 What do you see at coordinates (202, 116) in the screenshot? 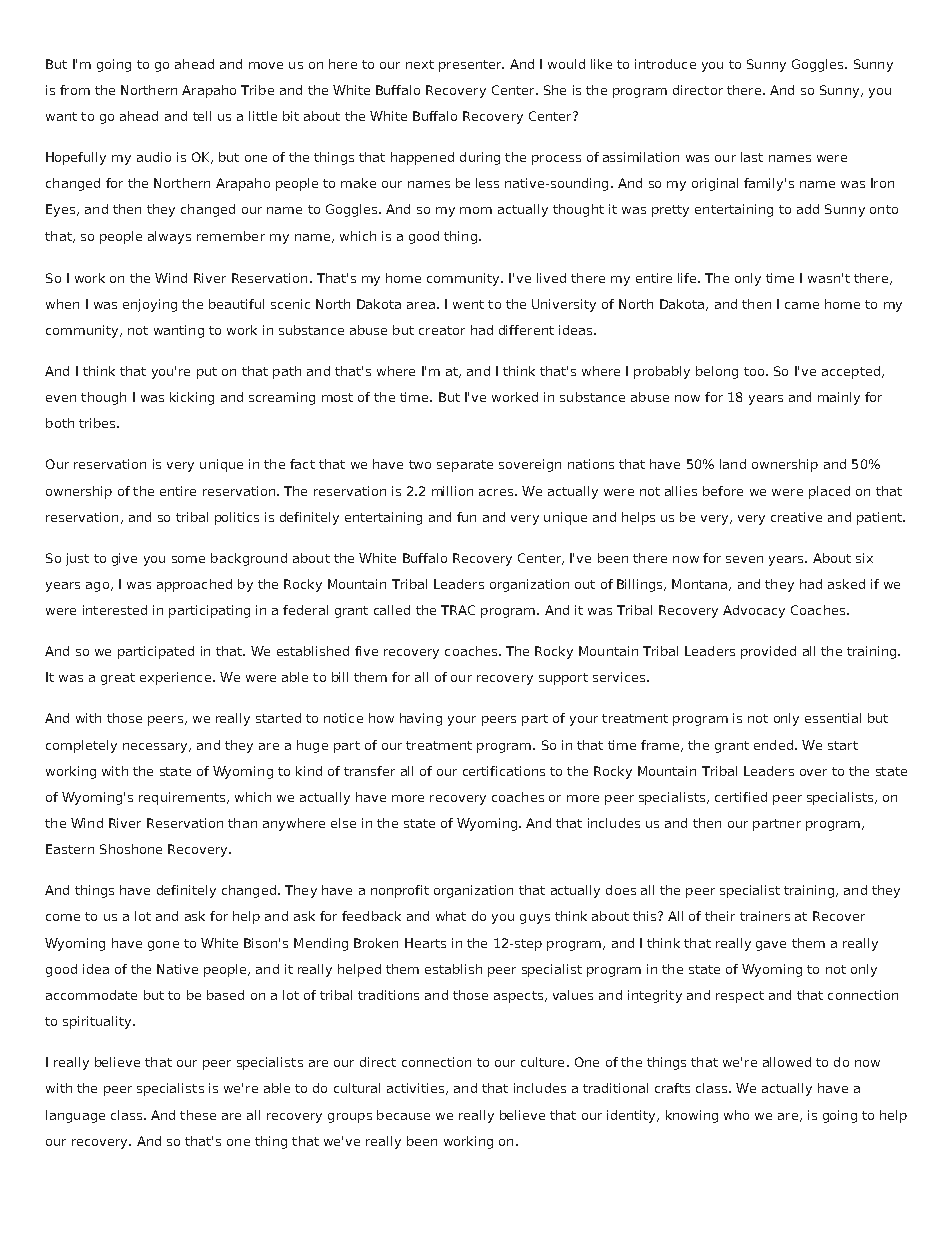
I see `tell` at bounding box center [202, 116].
